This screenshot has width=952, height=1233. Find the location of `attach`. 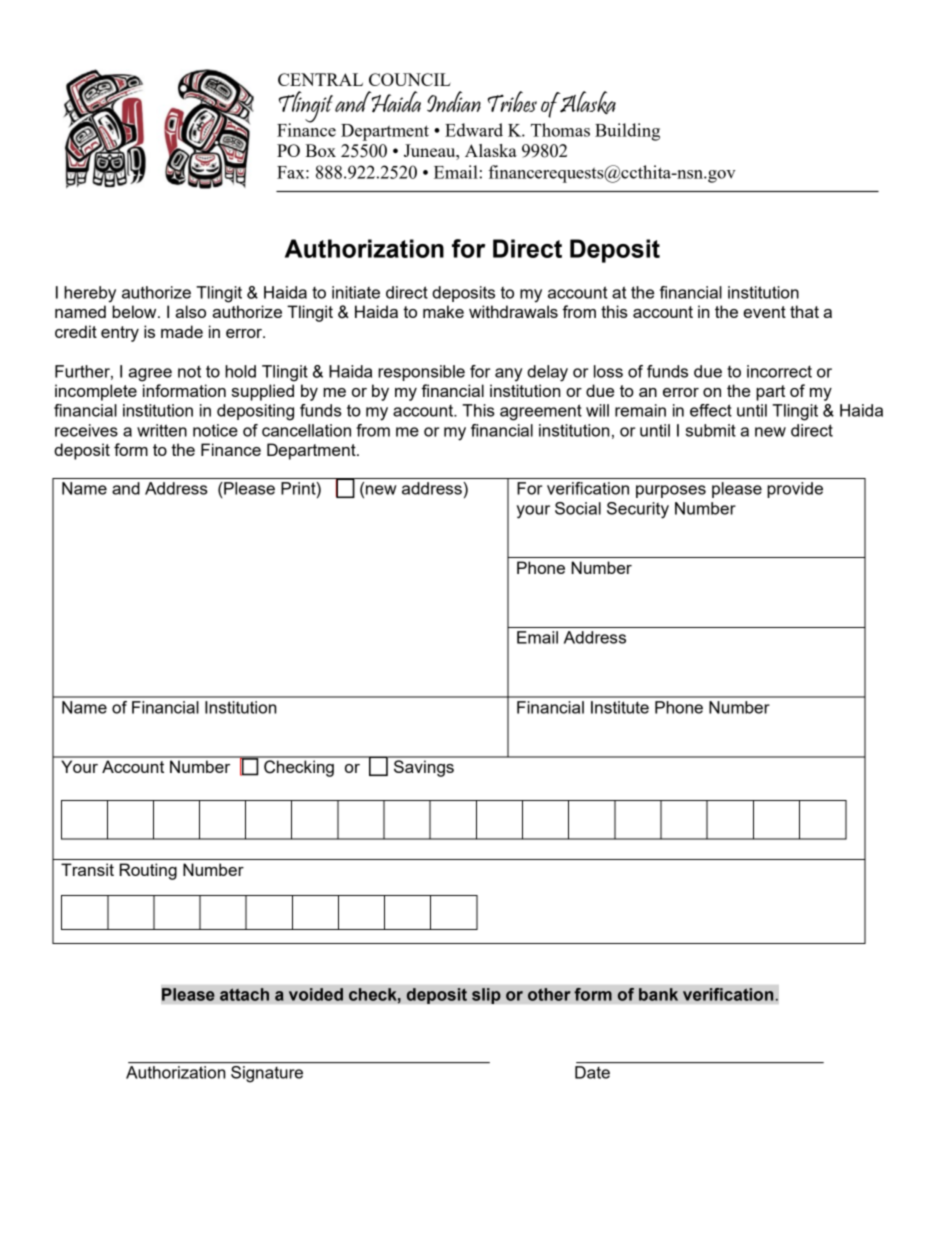

attach is located at coordinates (244, 994).
